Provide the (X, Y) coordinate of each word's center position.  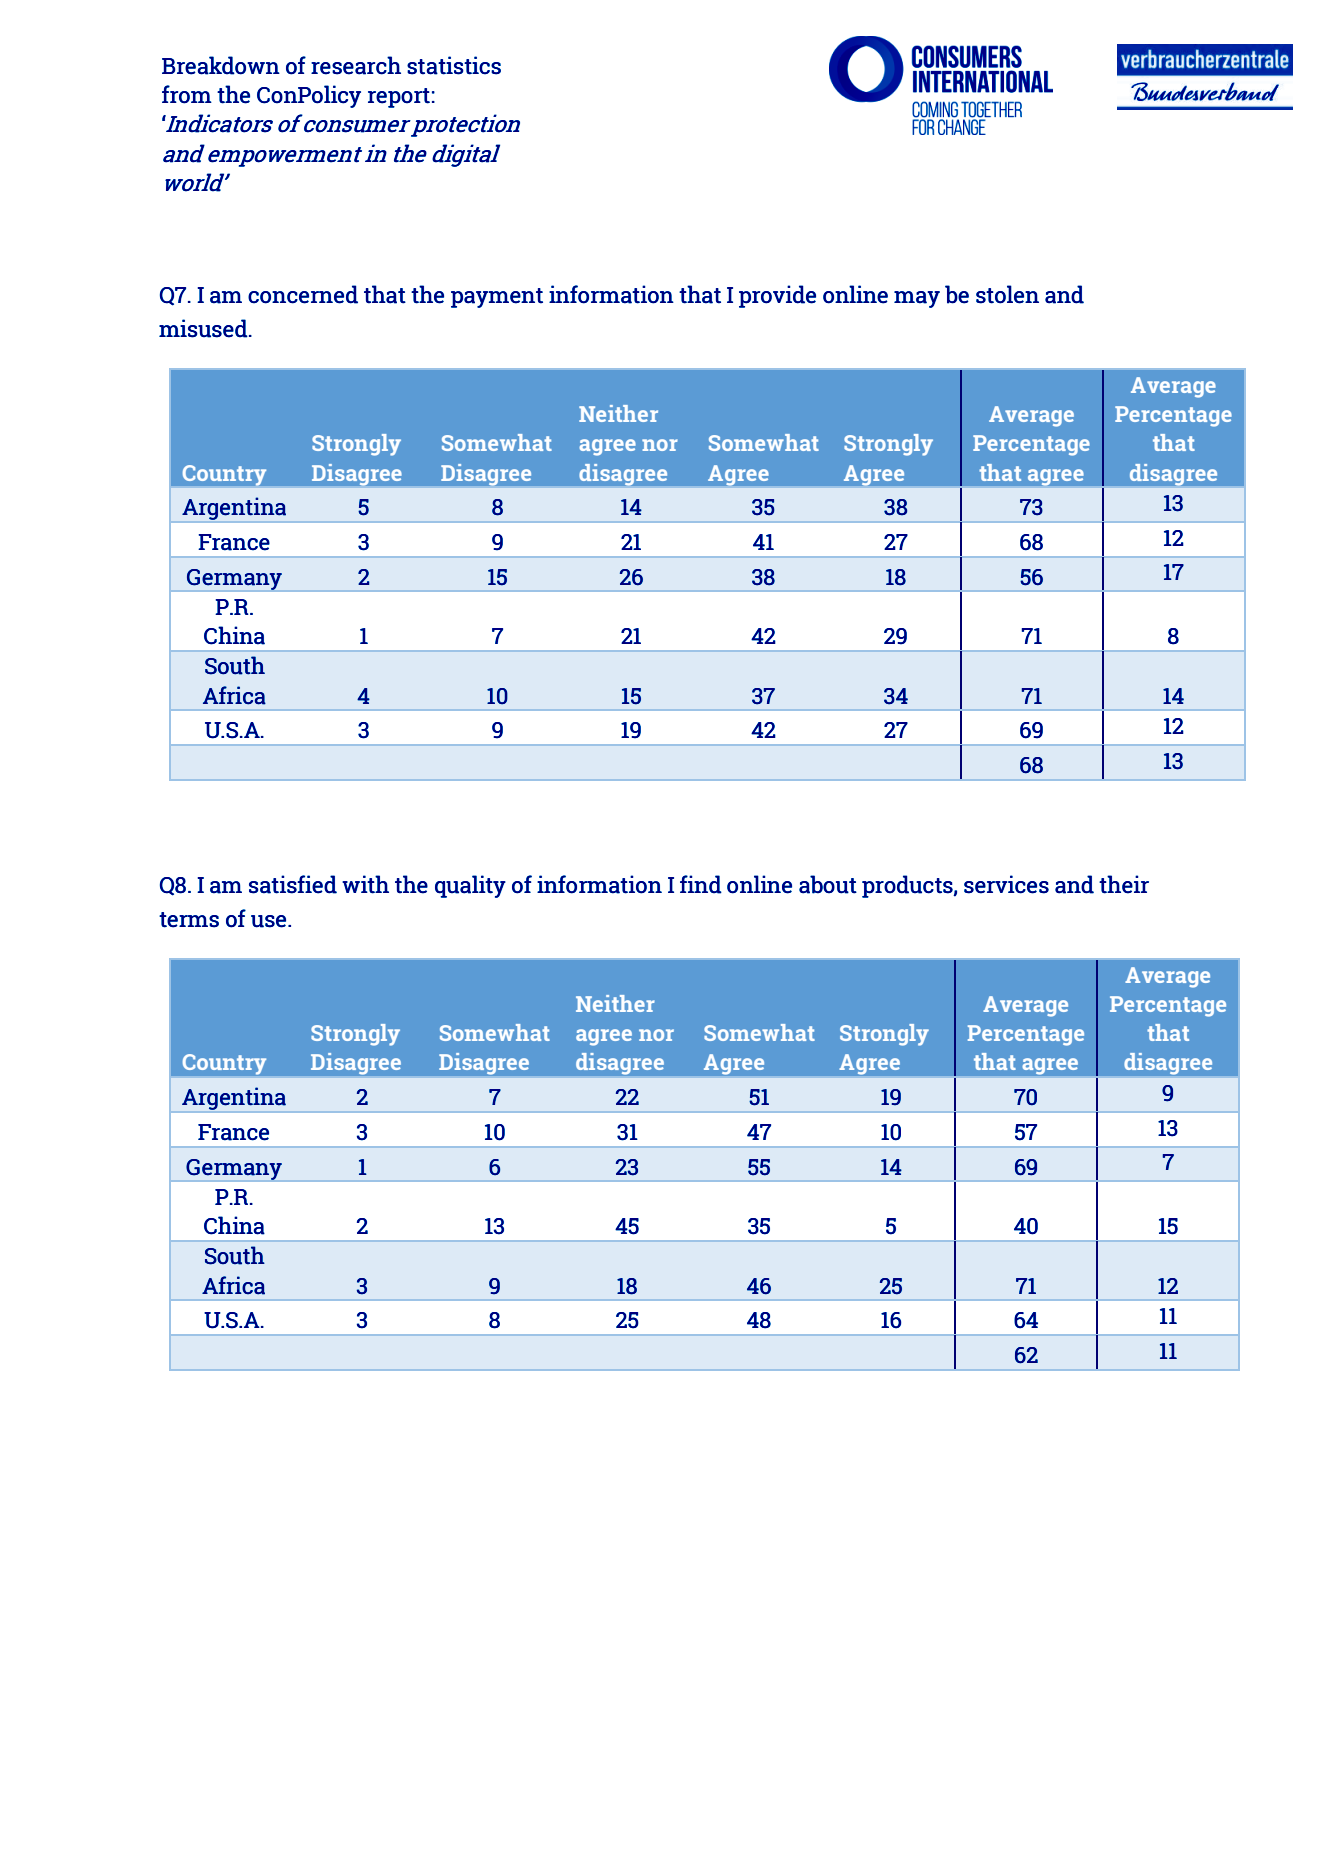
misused (204, 328)
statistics (454, 65)
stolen (1007, 294)
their (1124, 884)
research (356, 65)
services (1006, 884)
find (701, 884)
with (365, 884)
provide (777, 296)
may (917, 299)
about (828, 884)
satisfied (293, 884)
